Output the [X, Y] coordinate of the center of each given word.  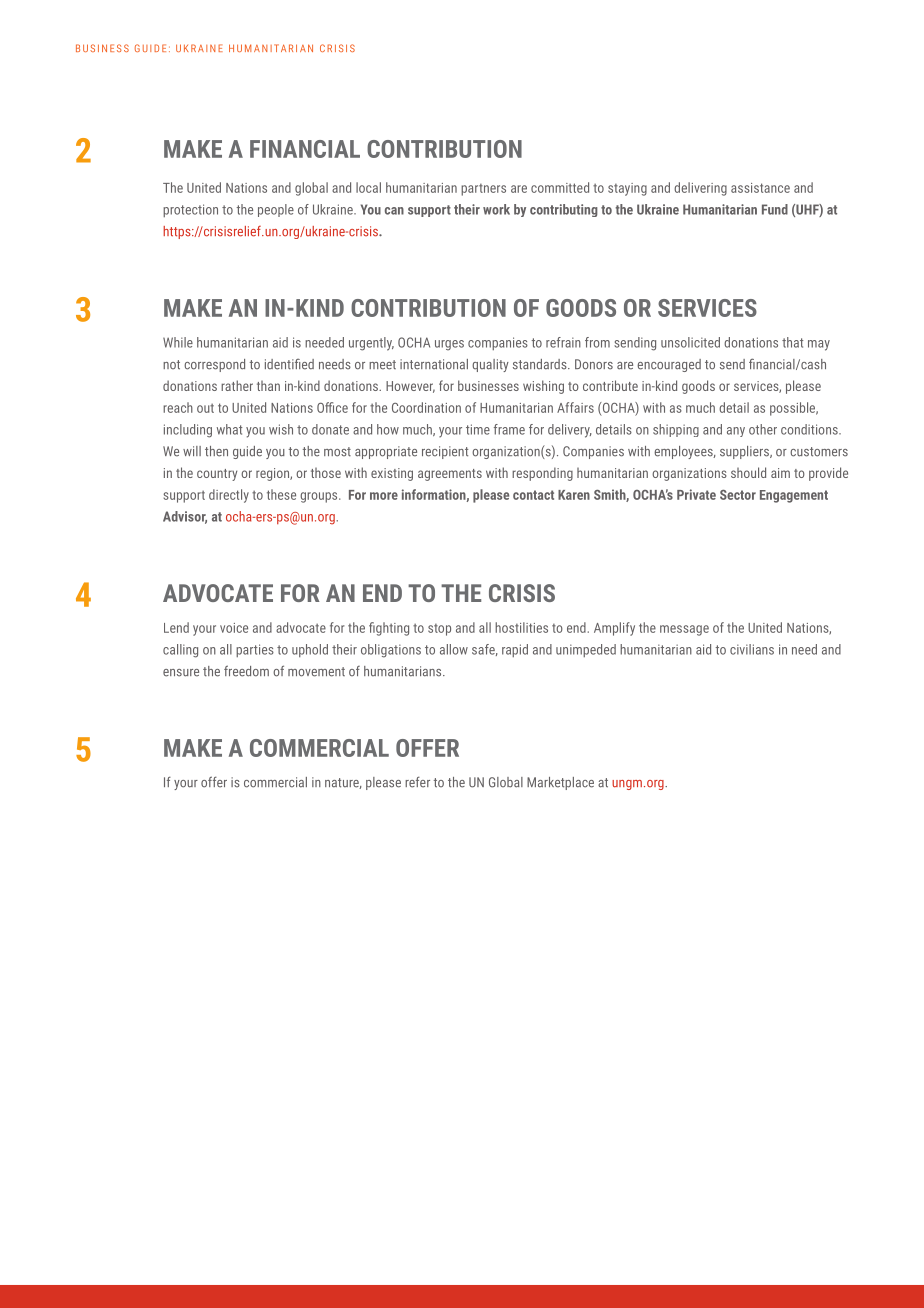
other [763, 429]
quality [490, 365]
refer [417, 782]
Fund [775, 209]
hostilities [521, 627]
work [496, 209]
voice [234, 628]
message [684, 630]
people [276, 210]
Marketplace [560, 783]
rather [237, 385]
